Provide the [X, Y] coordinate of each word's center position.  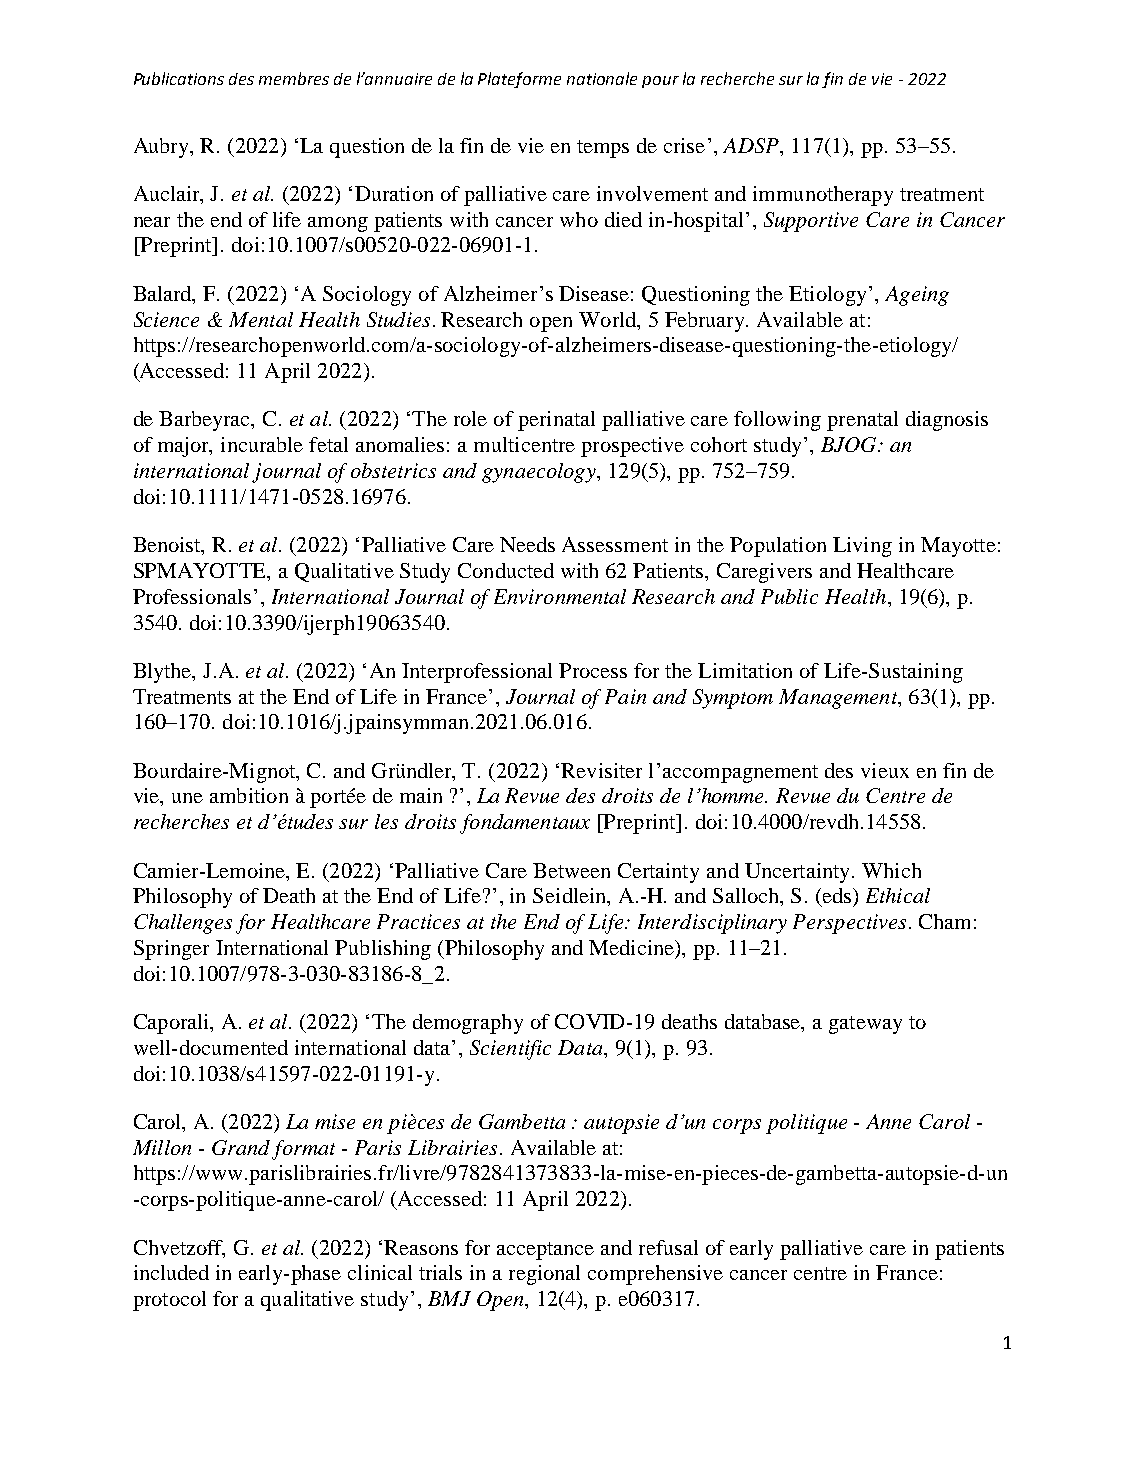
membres [294, 78]
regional [544, 1275]
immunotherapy [823, 196]
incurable [262, 444]
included [171, 1272]
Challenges [183, 924]
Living [862, 547]
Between [571, 870]
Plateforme [519, 80]
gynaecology [540, 473]
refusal [668, 1247]
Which [891, 870]
